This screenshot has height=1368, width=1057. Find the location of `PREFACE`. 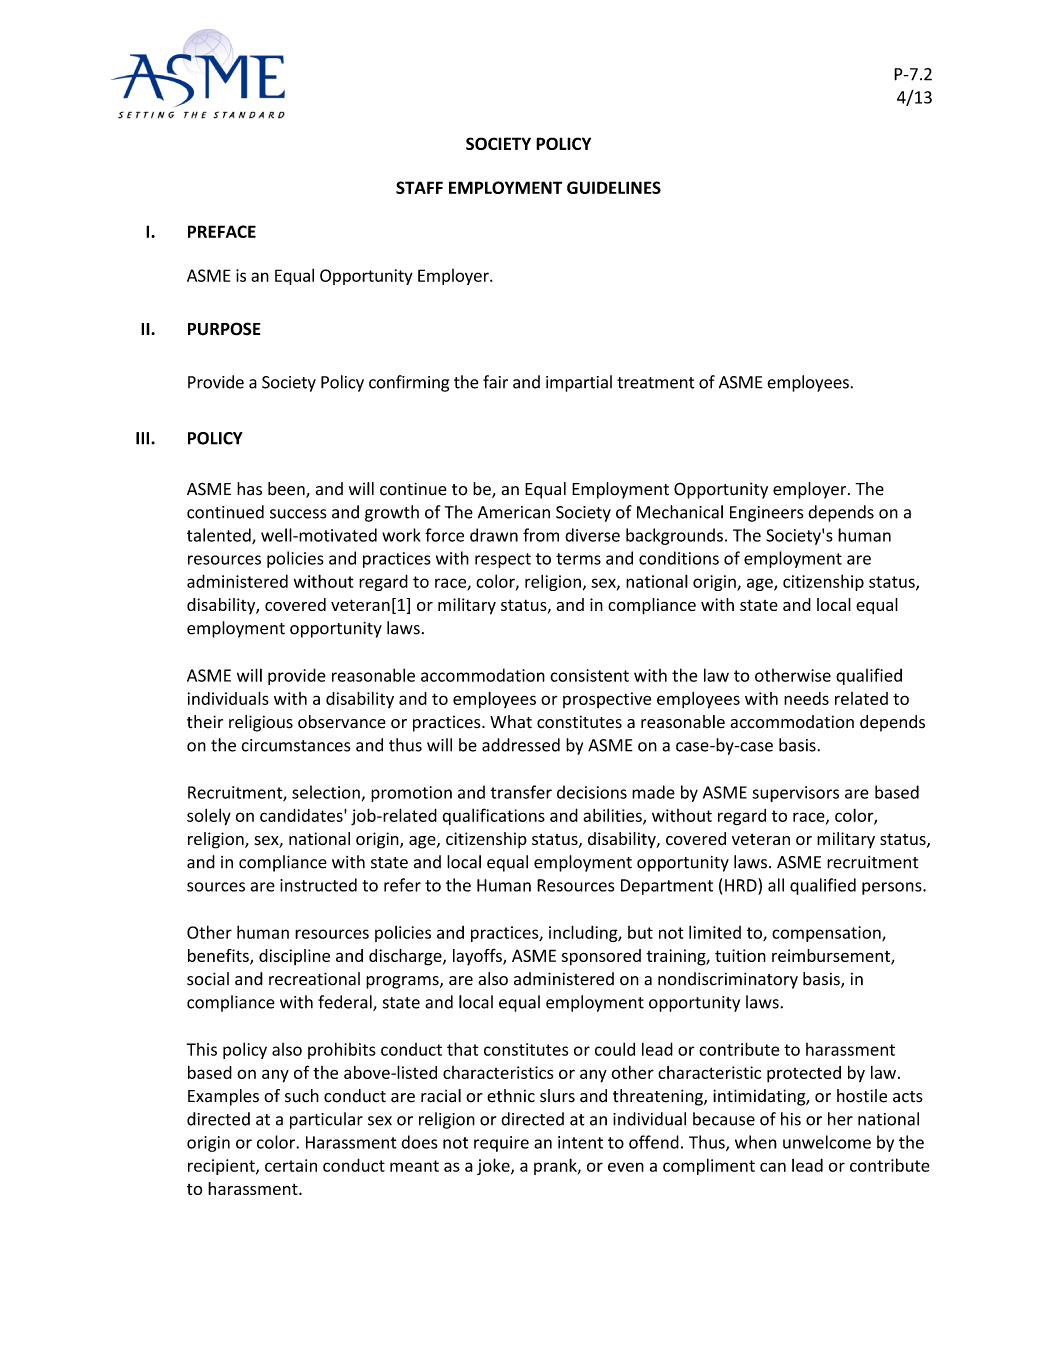

PREFACE is located at coordinates (222, 231).
